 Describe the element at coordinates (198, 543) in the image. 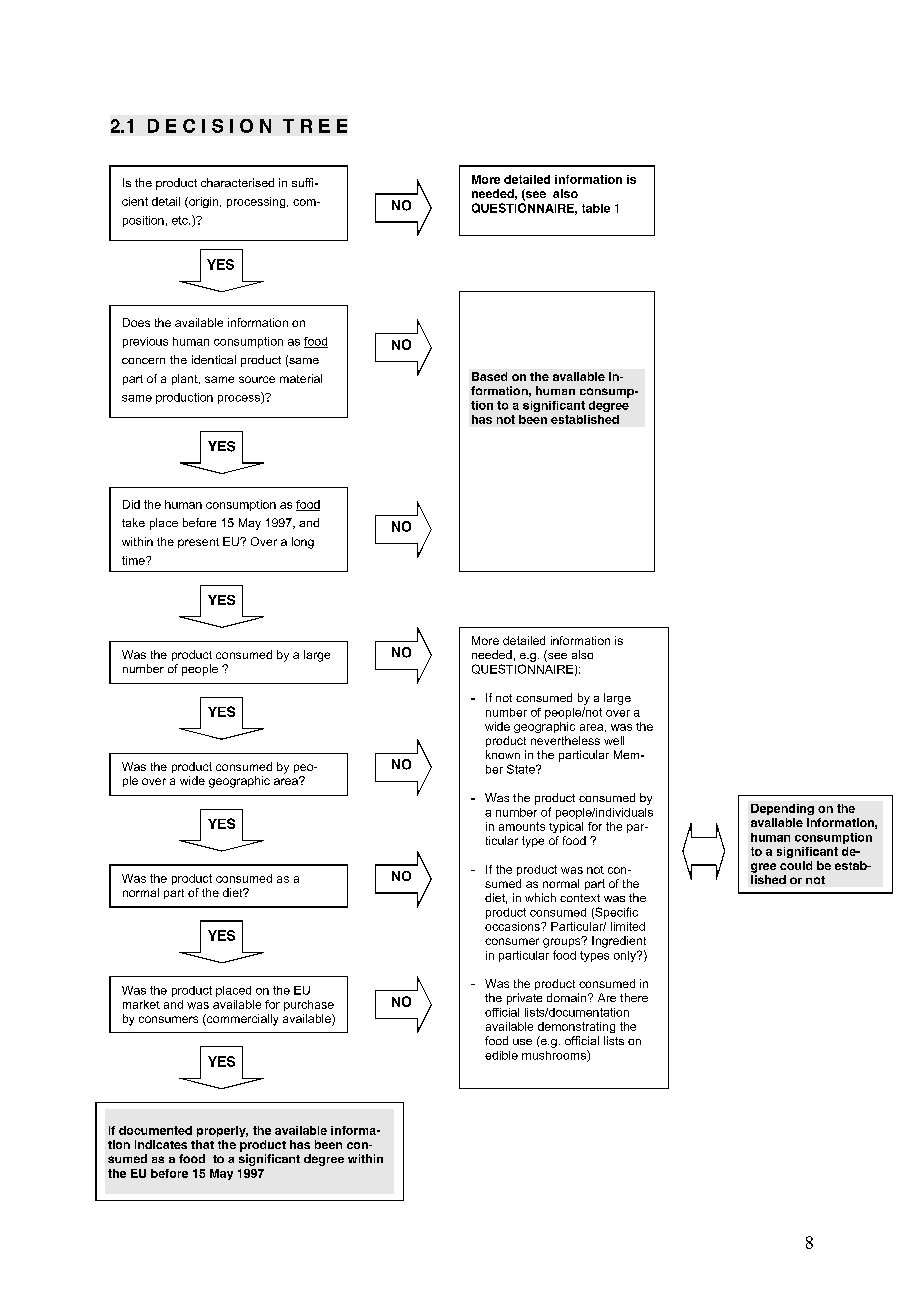

I see `present` at that location.
